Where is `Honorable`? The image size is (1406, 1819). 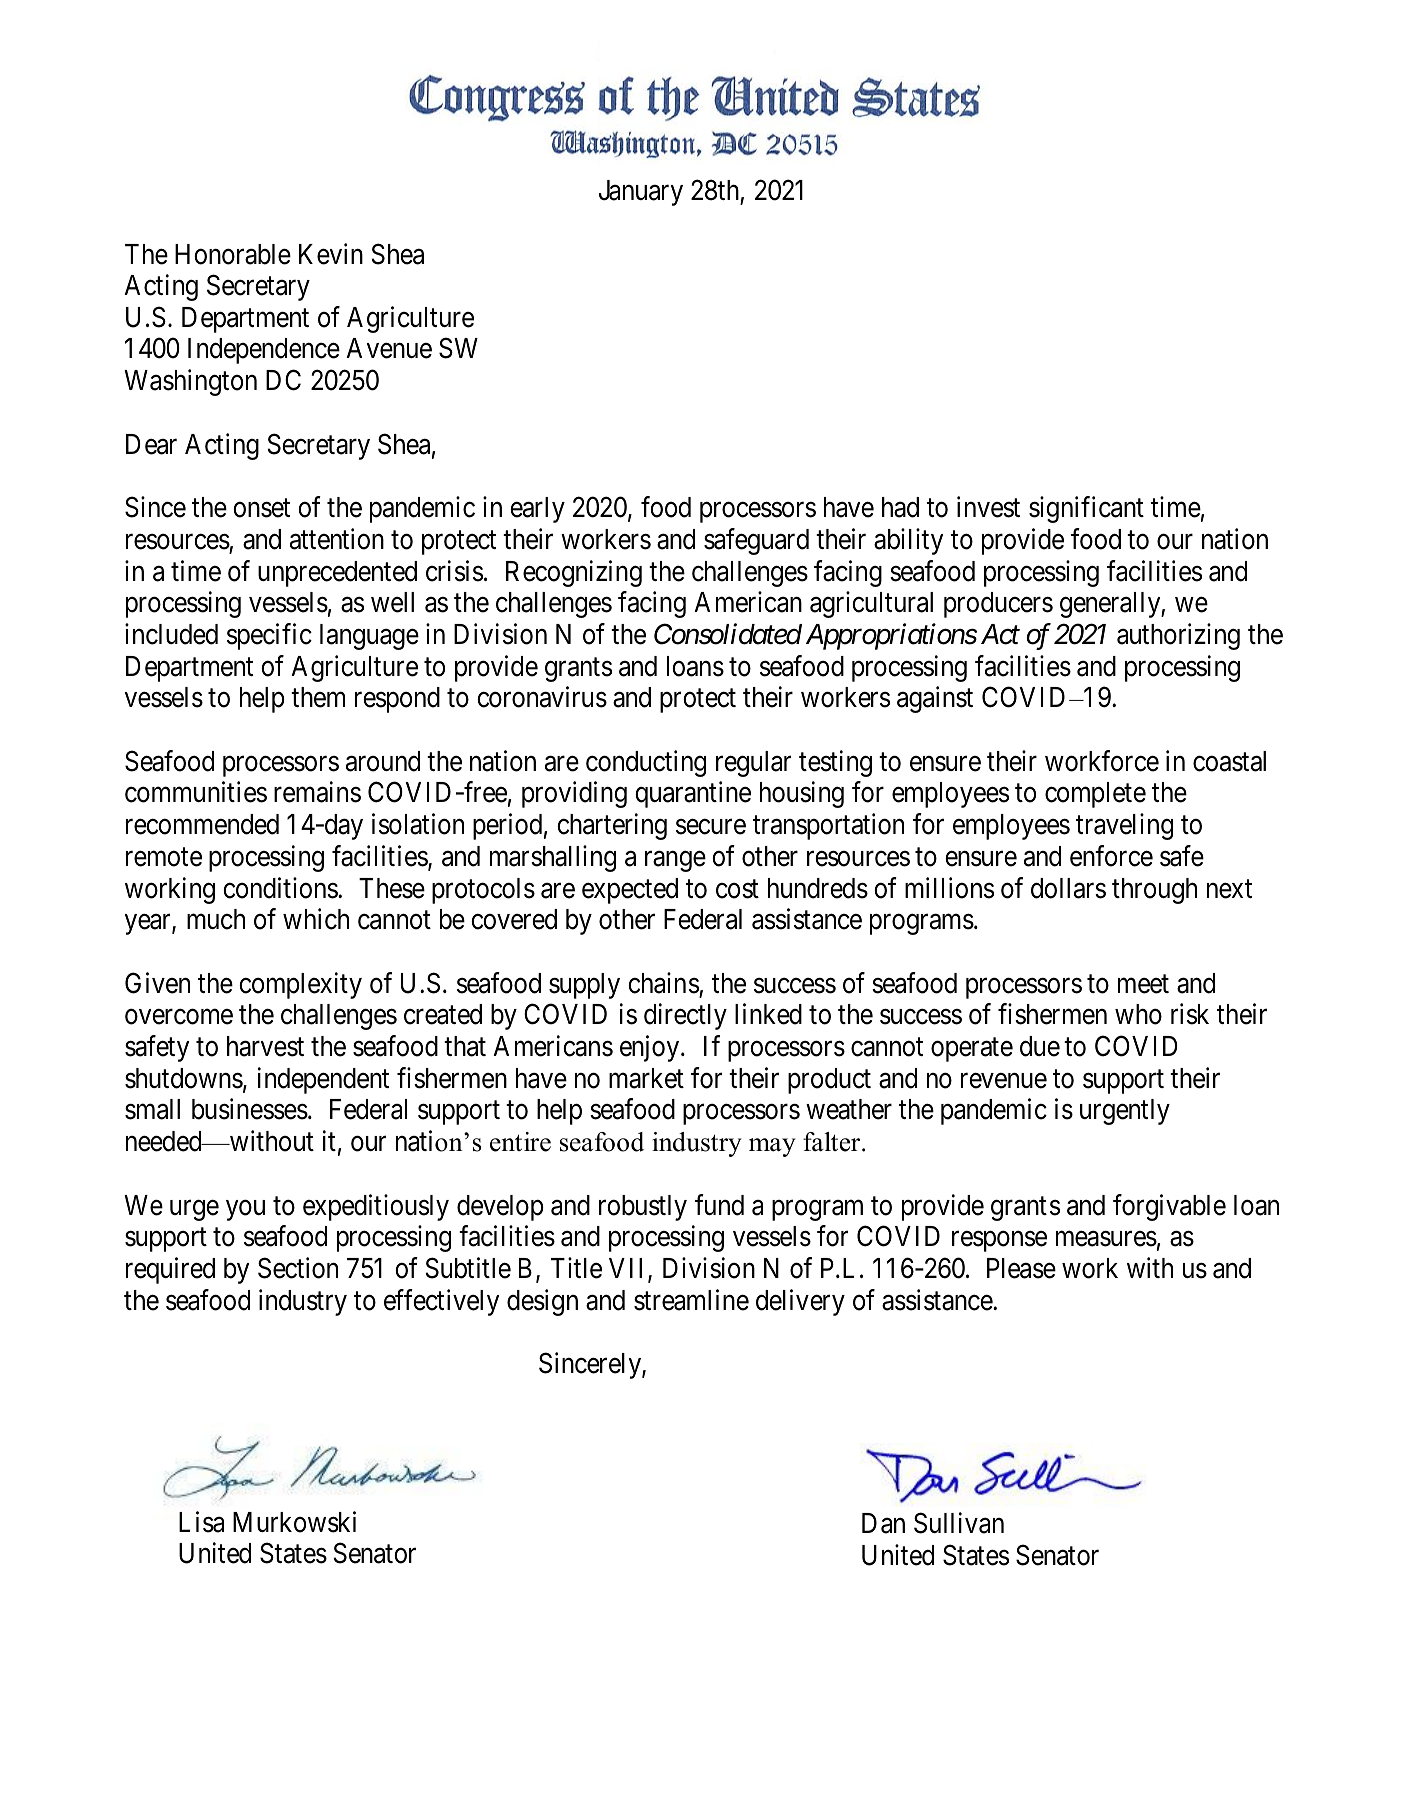 Honorable is located at coordinates (233, 254).
